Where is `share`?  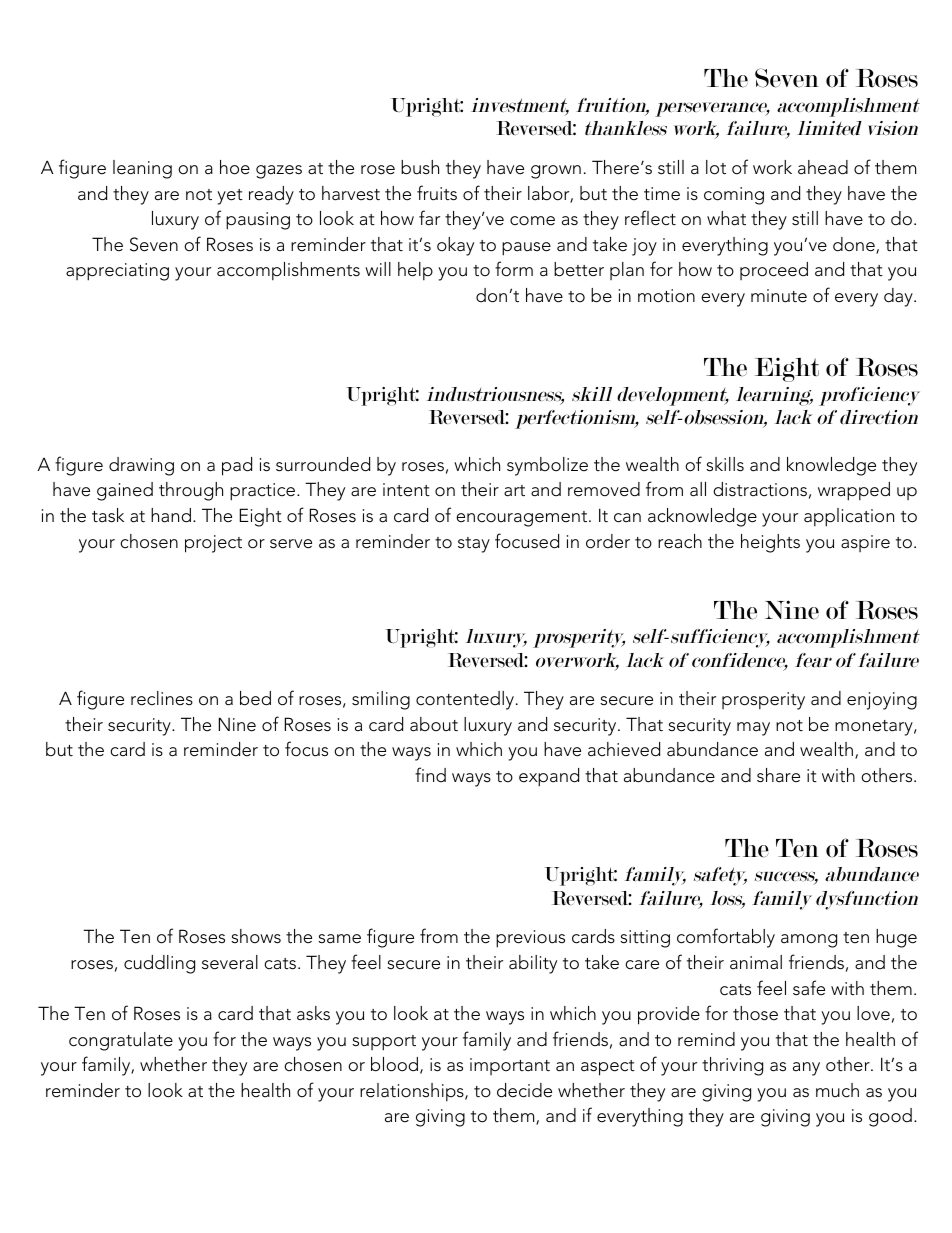 share is located at coordinates (778, 775).
